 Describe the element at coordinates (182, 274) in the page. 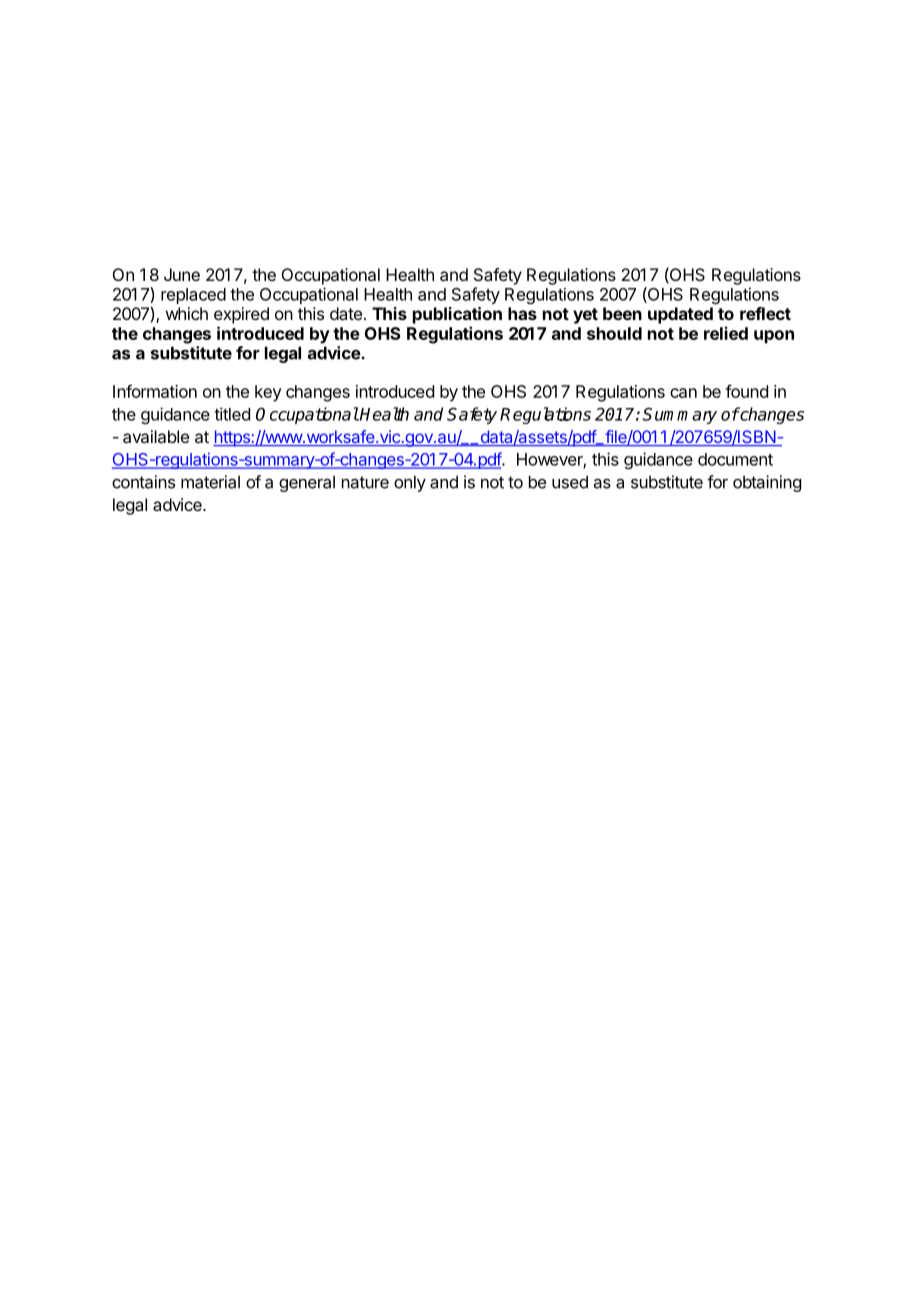

I see `June` at that location.
